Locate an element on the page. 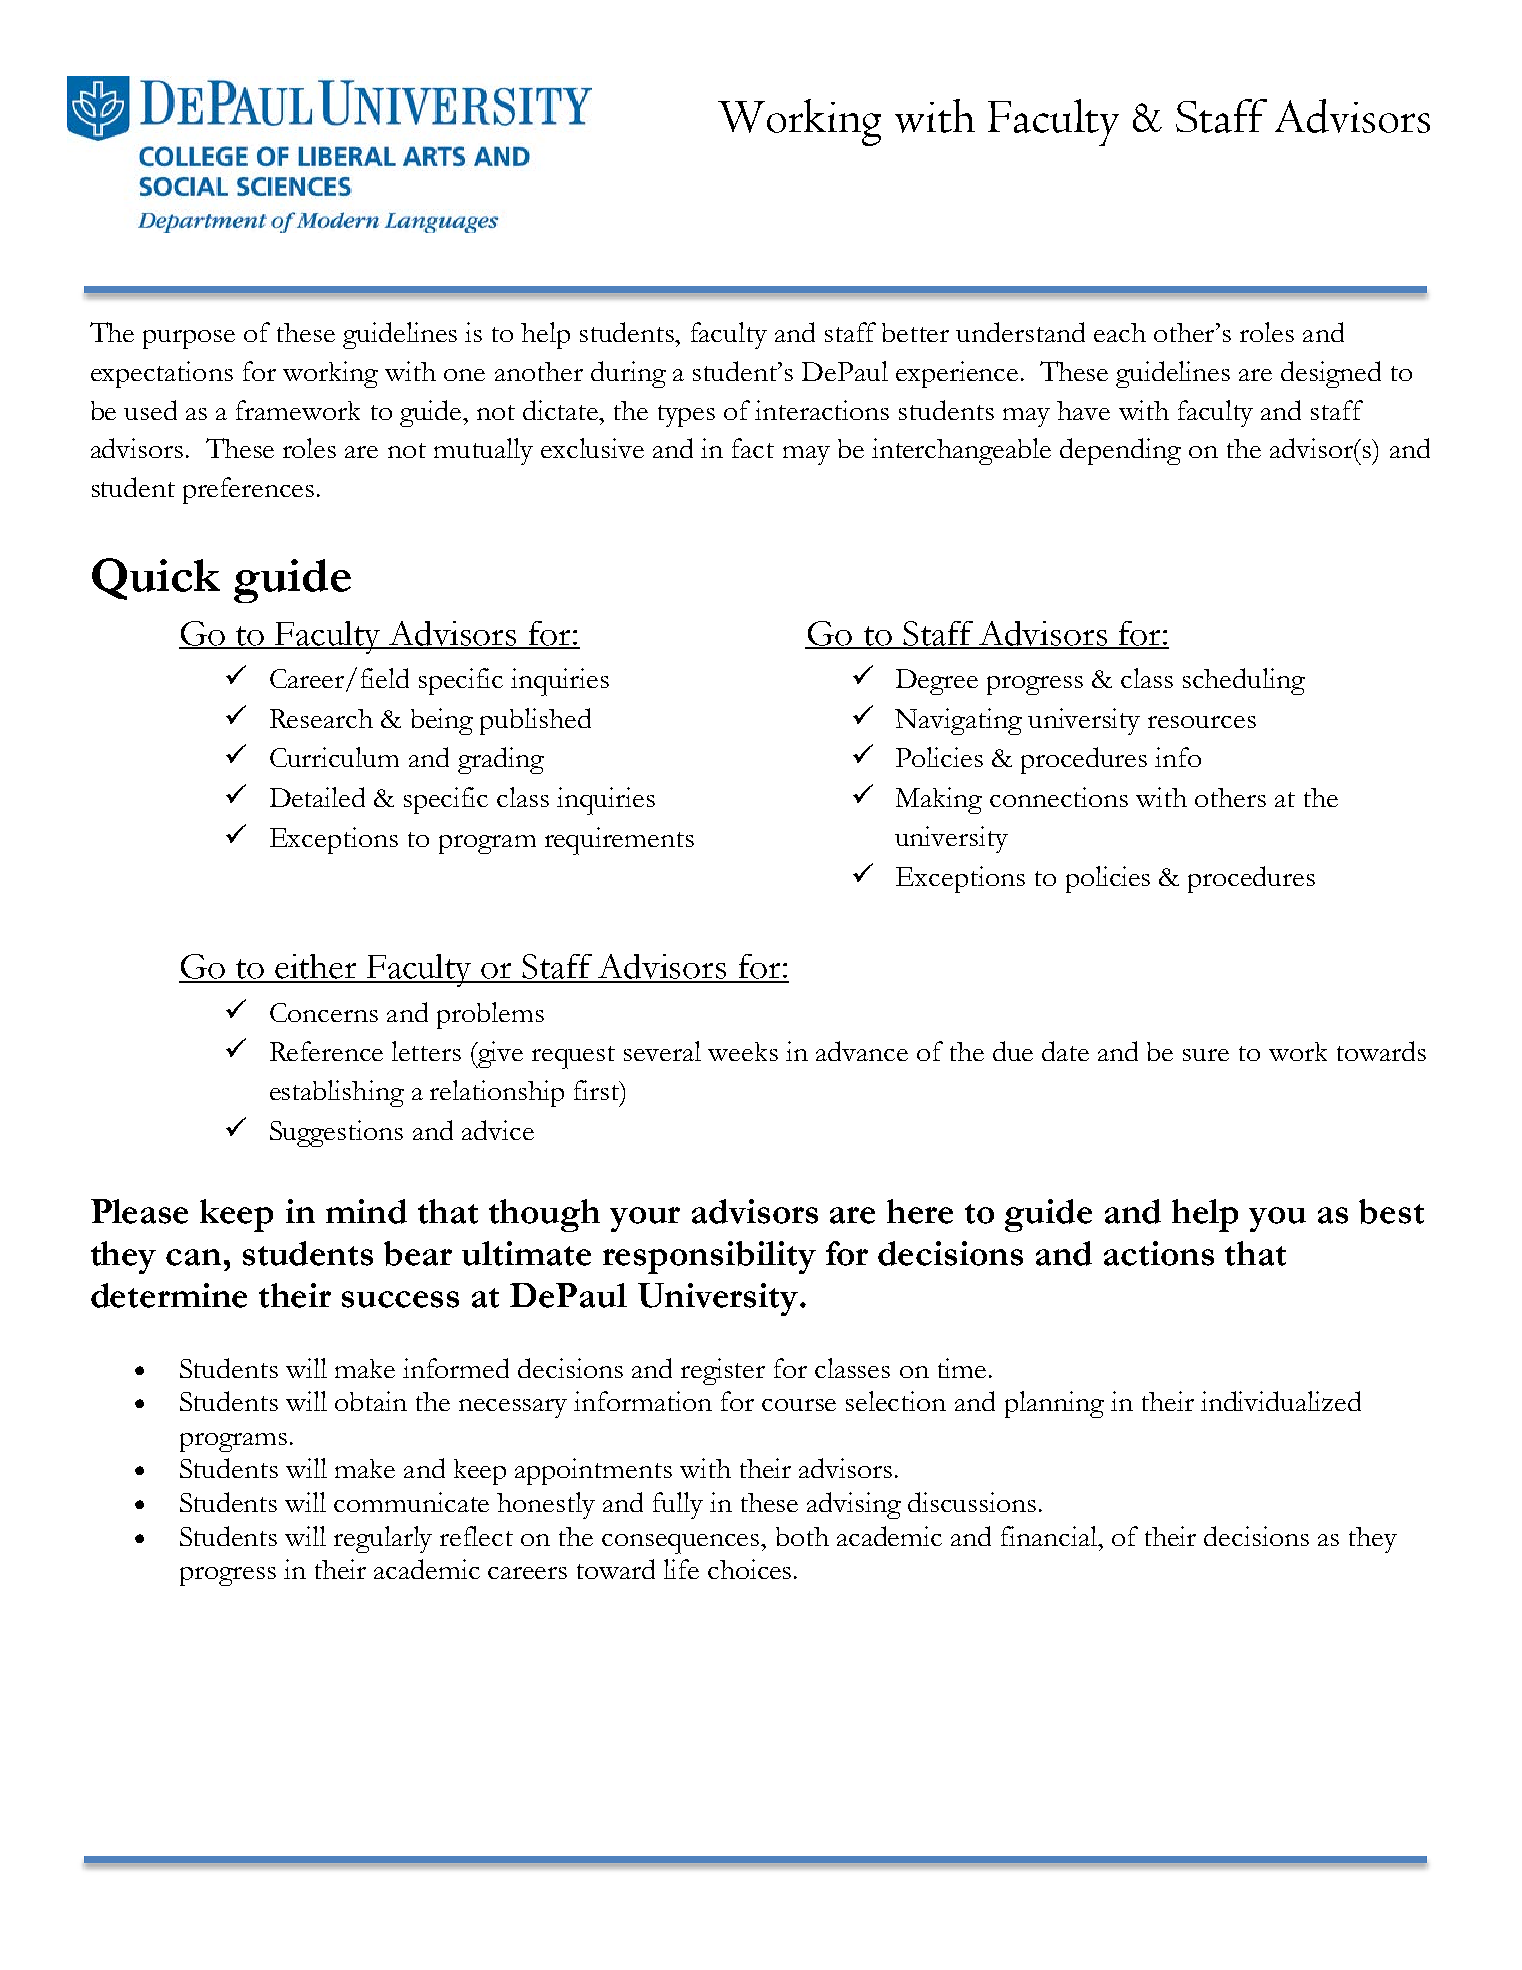 The width and height of the page is (1522, 1970). sure is located at coordinates (1206, 1055).
